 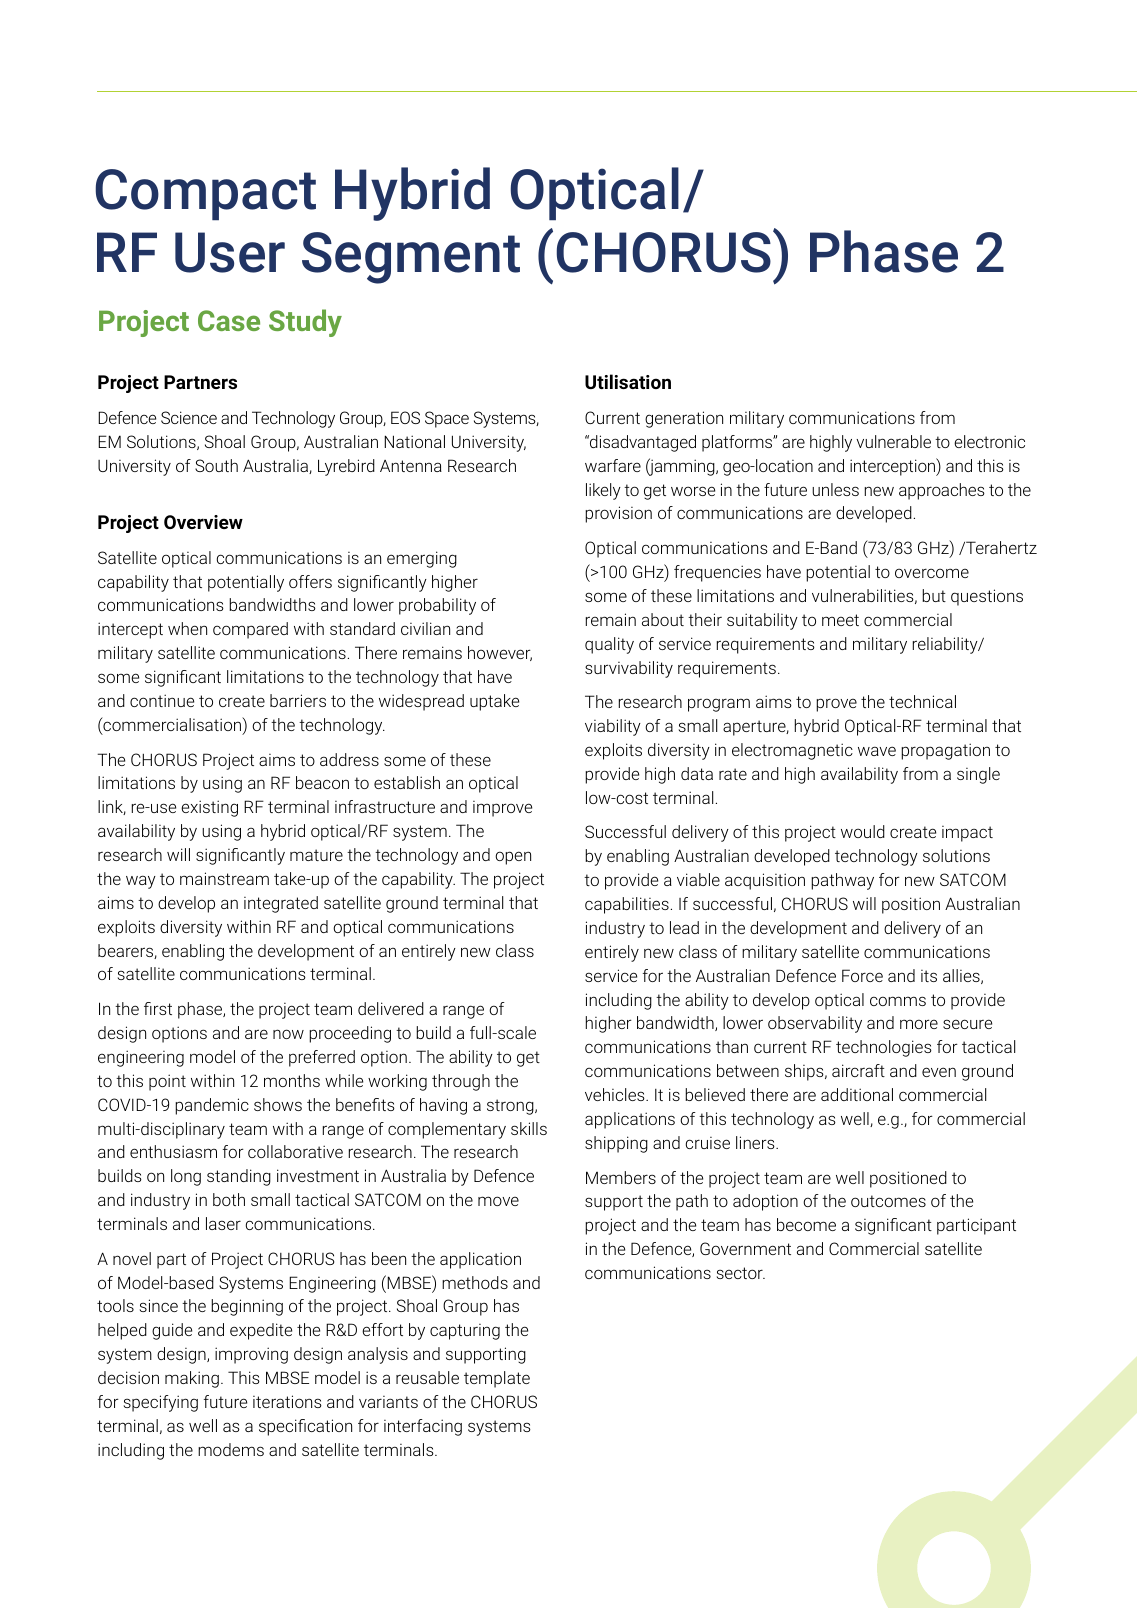 What do you see at coordinates (497, 1379) in the page?
I see `template` at bounding box center [497, 1379].
